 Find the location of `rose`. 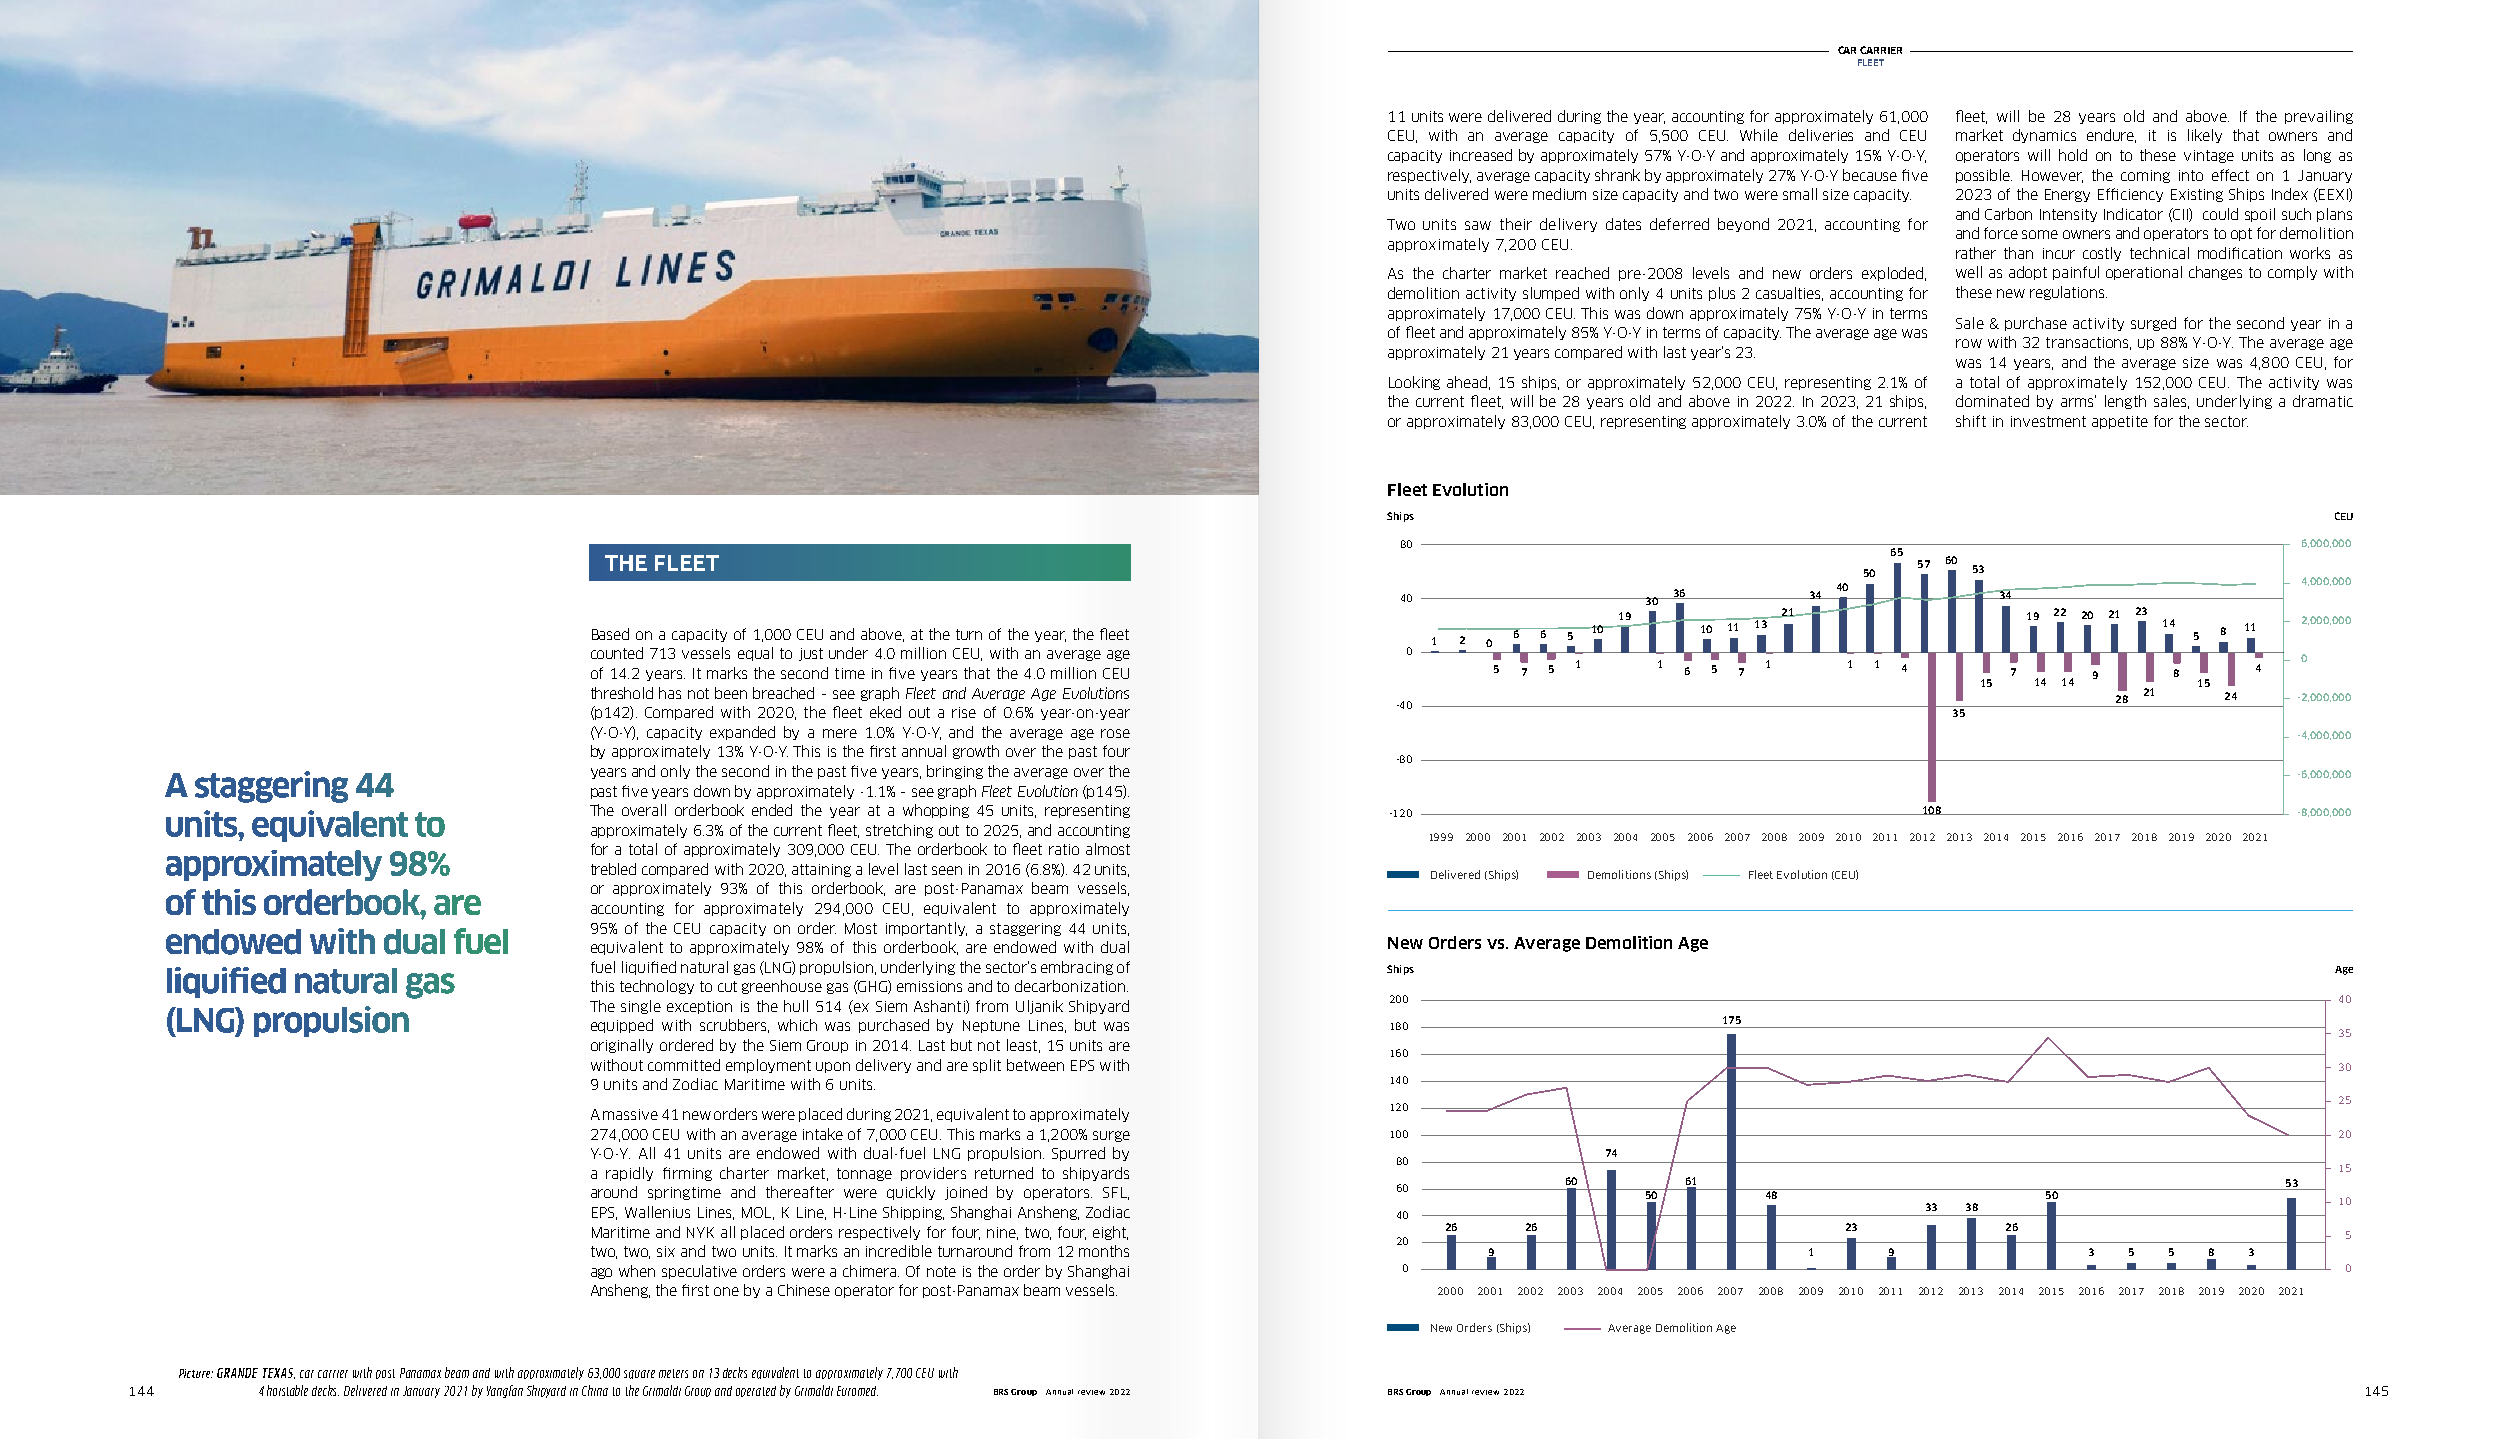

rose is located at coordinates (1115, 733).
